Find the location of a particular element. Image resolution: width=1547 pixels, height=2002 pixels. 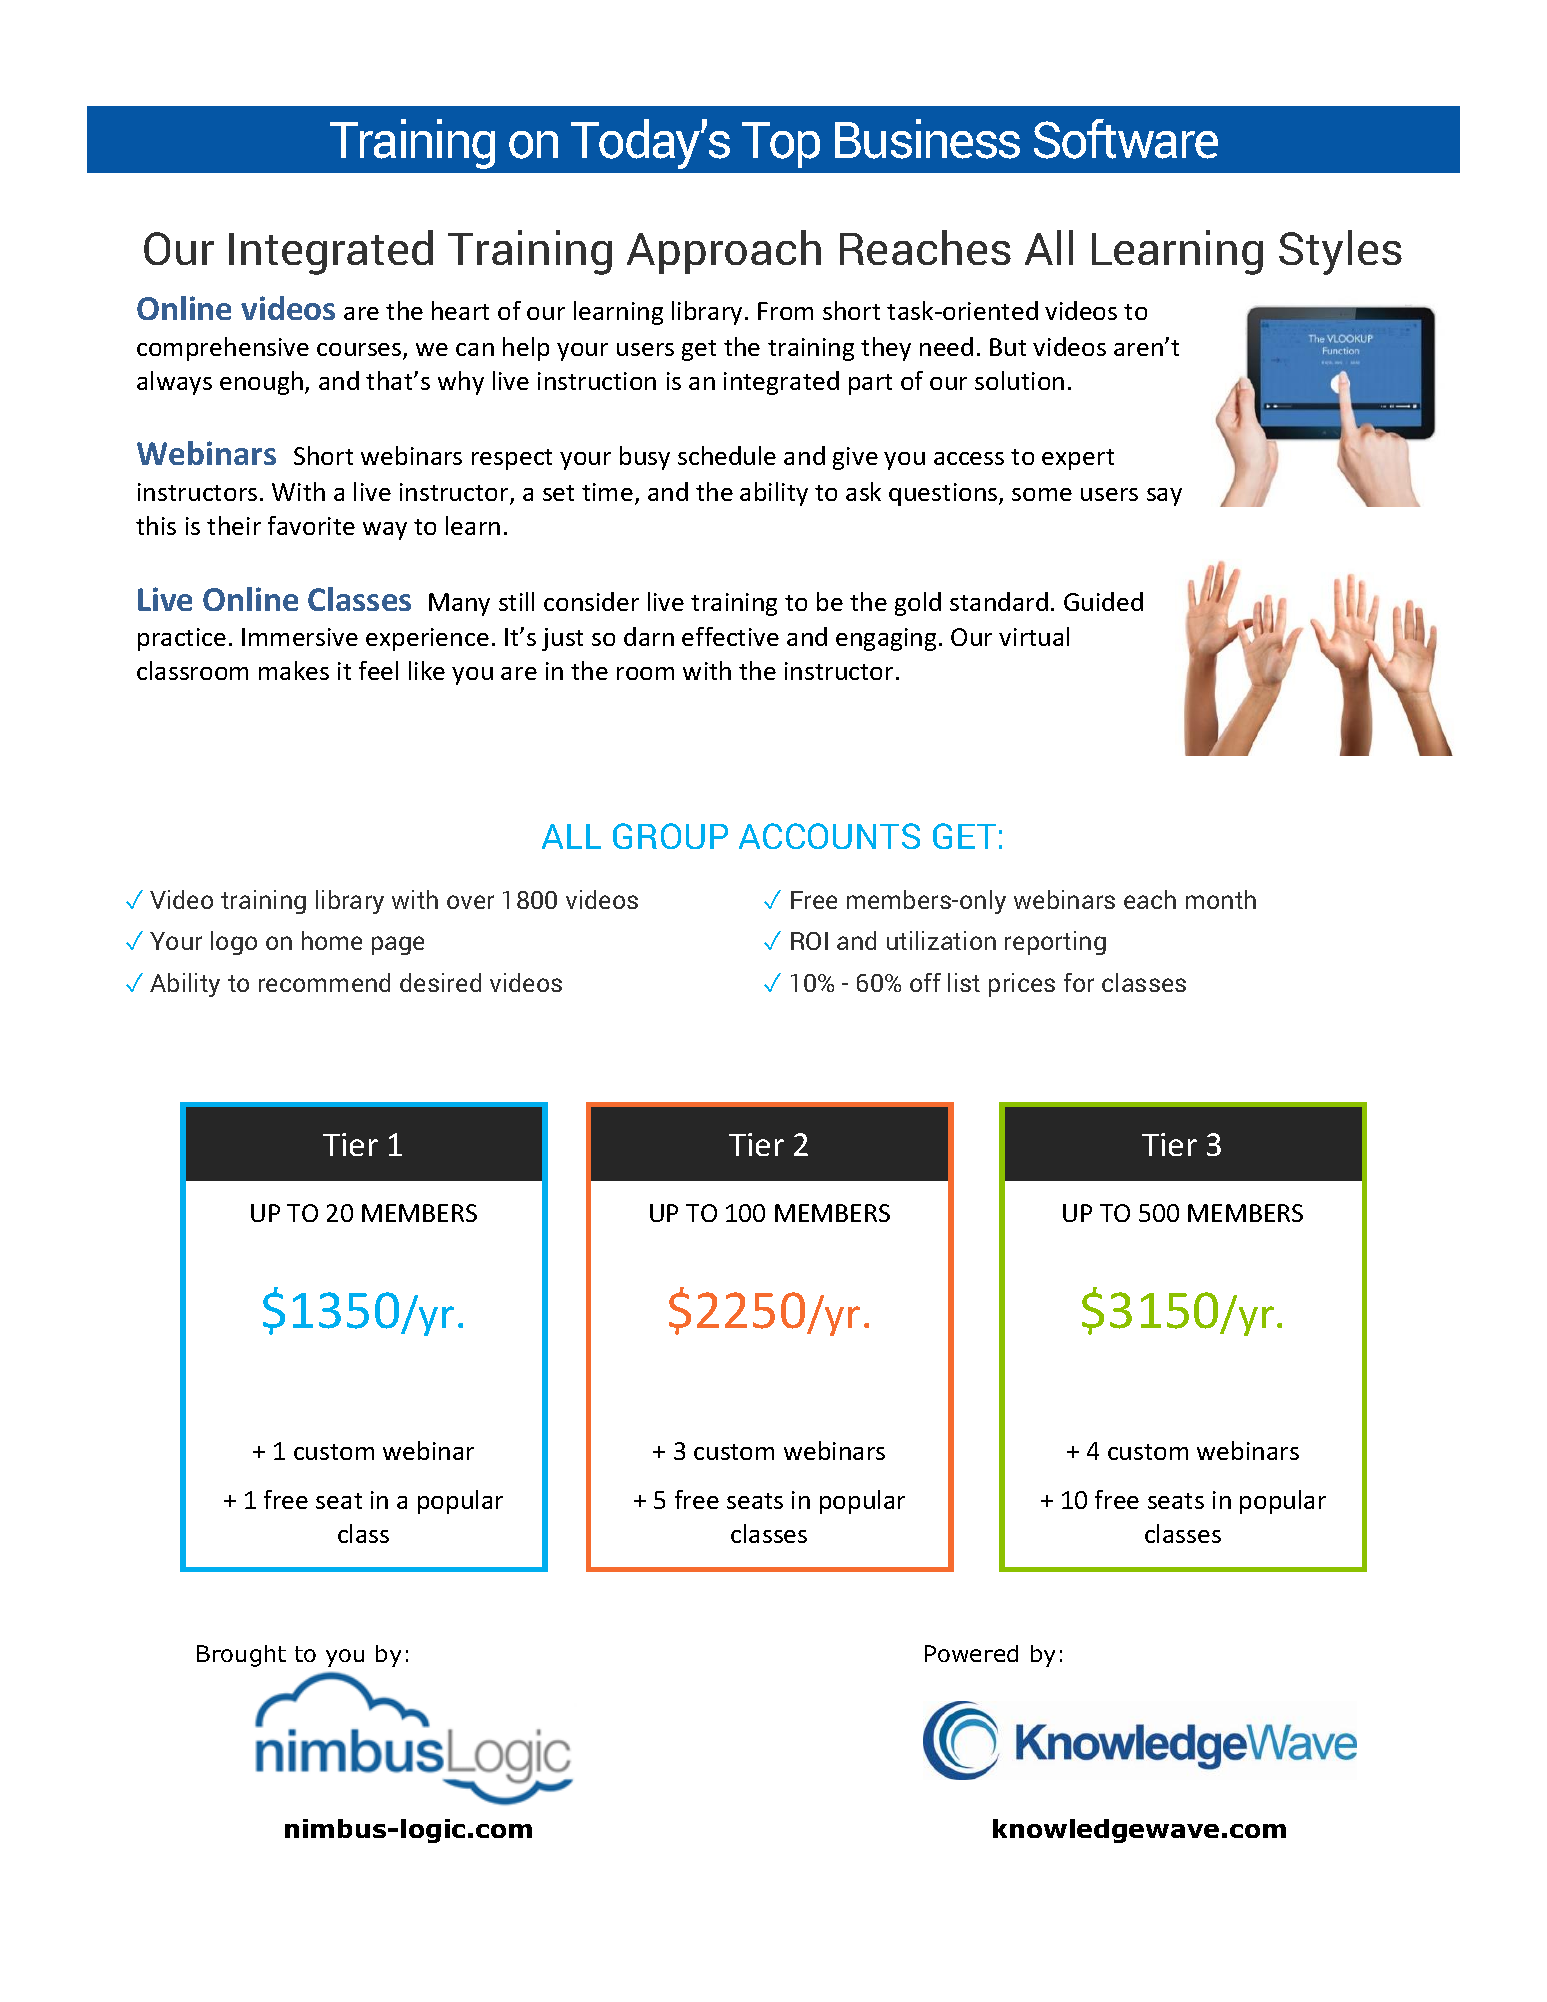

prices is located at coordinates (1022, 985).
